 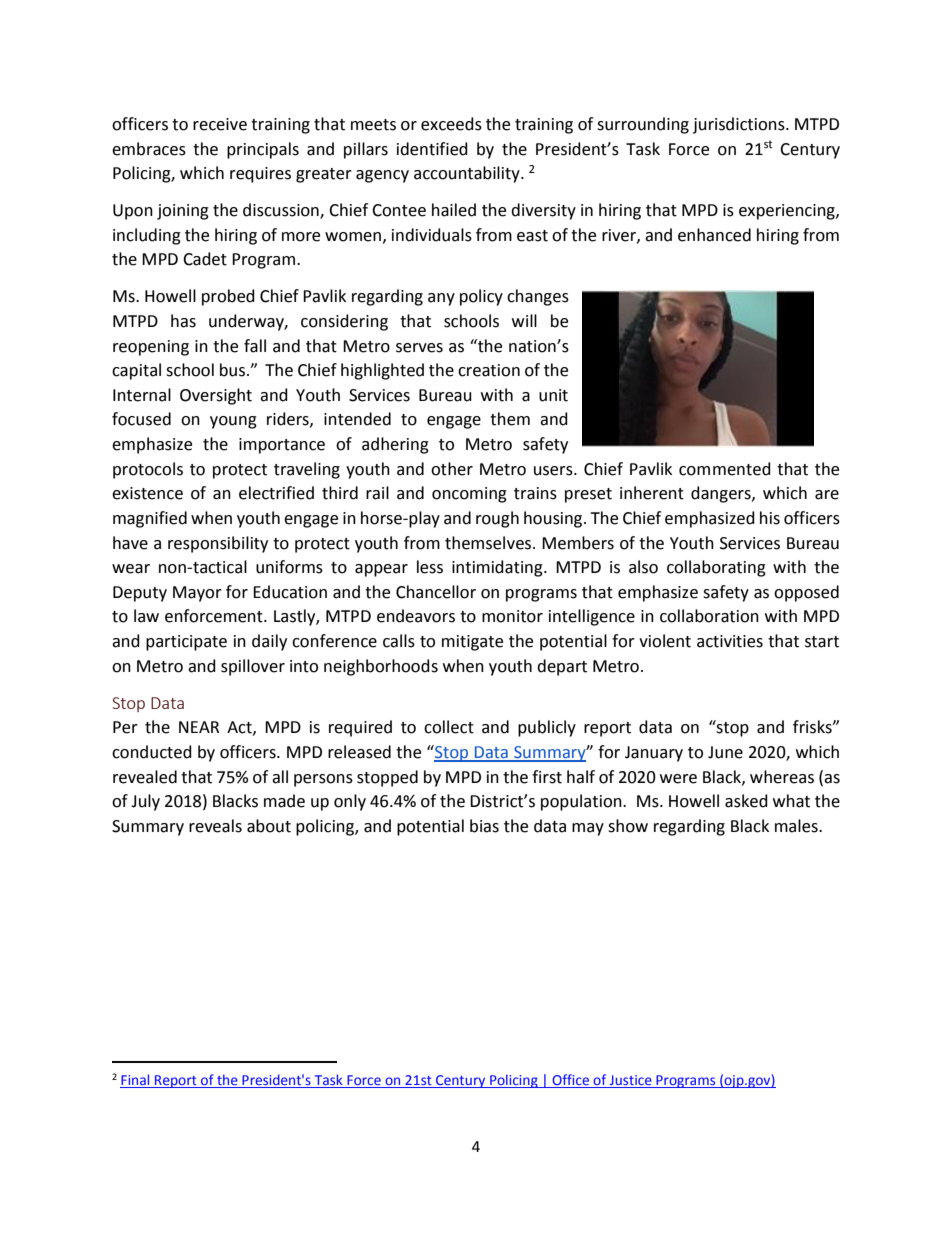 I want to click on bus, so click(x=234, y=370).
